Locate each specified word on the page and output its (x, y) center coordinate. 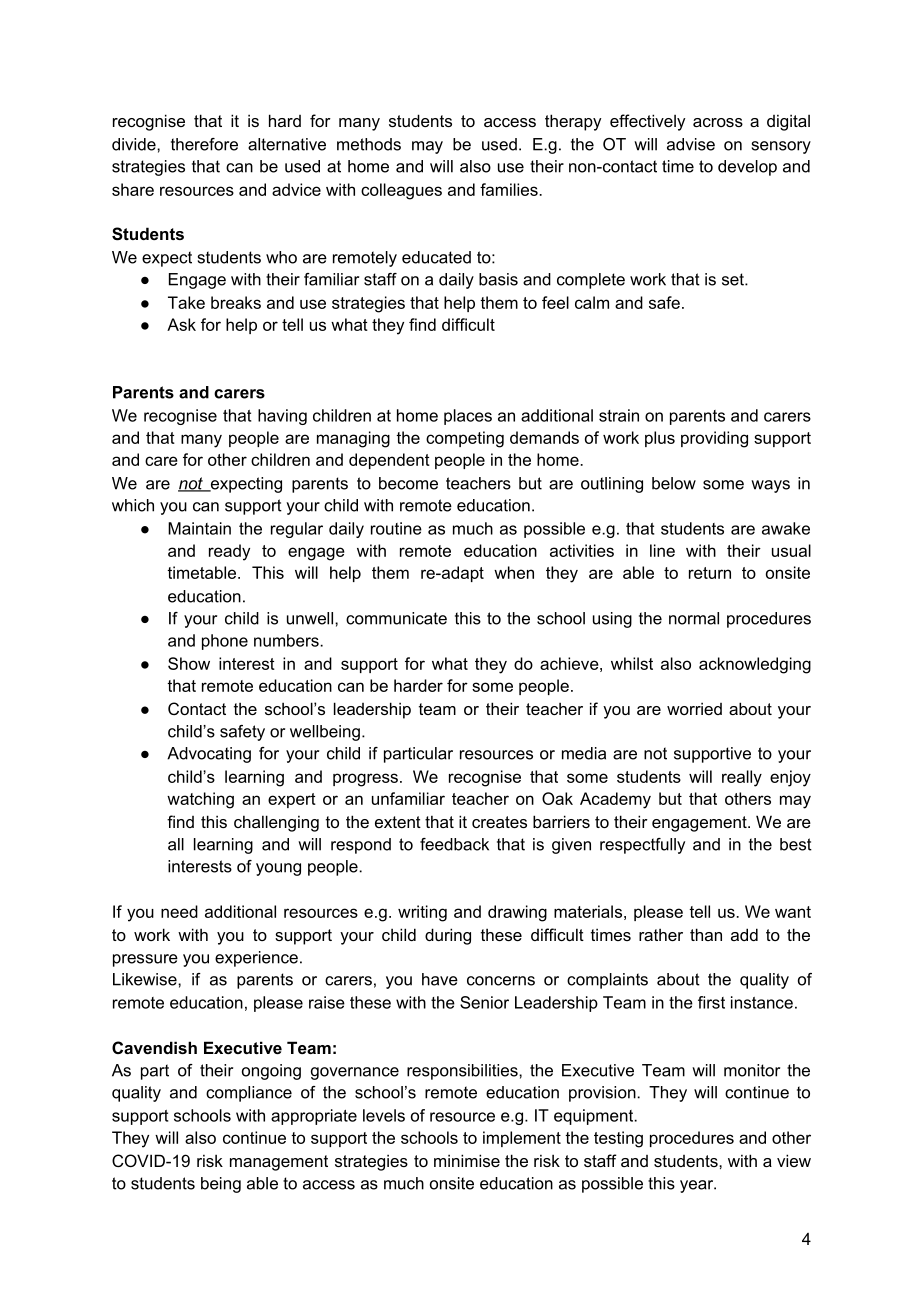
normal (694, 618)
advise (691, 144)
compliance (249, 1094)
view (794, 1160)
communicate (396, 618)
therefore (204, 144)
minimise (467, 1160)
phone (225, 642)
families (510, 189)
